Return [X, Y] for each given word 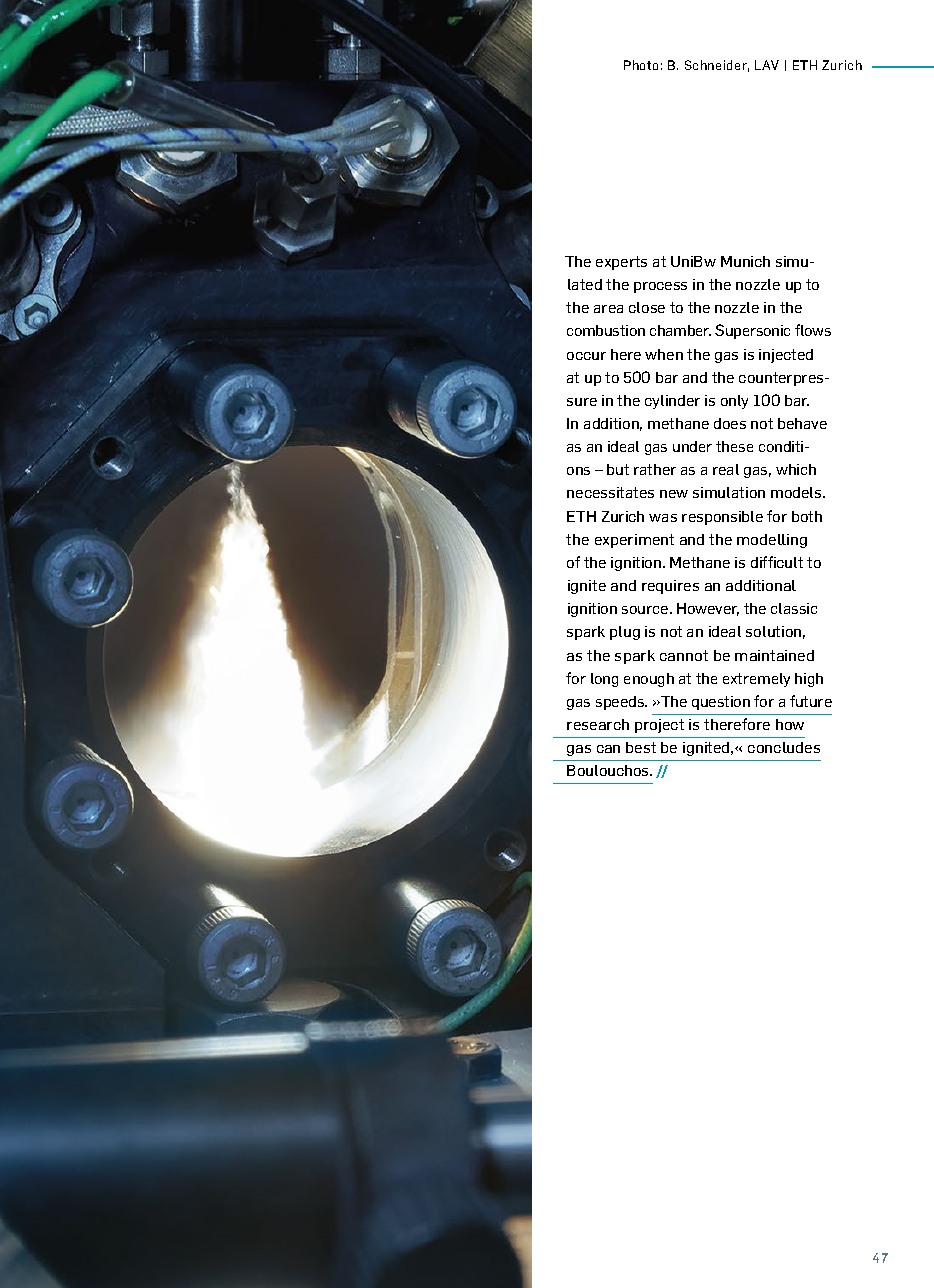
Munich [745, 261]
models [797, 492]
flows [813, 330]
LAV [767, 65]
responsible [722, 518]
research [598, 724]
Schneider [717, 66]
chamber [680, 330]
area [608, 309]
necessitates [610, 492]
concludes [784, 747]
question [721, 703]
